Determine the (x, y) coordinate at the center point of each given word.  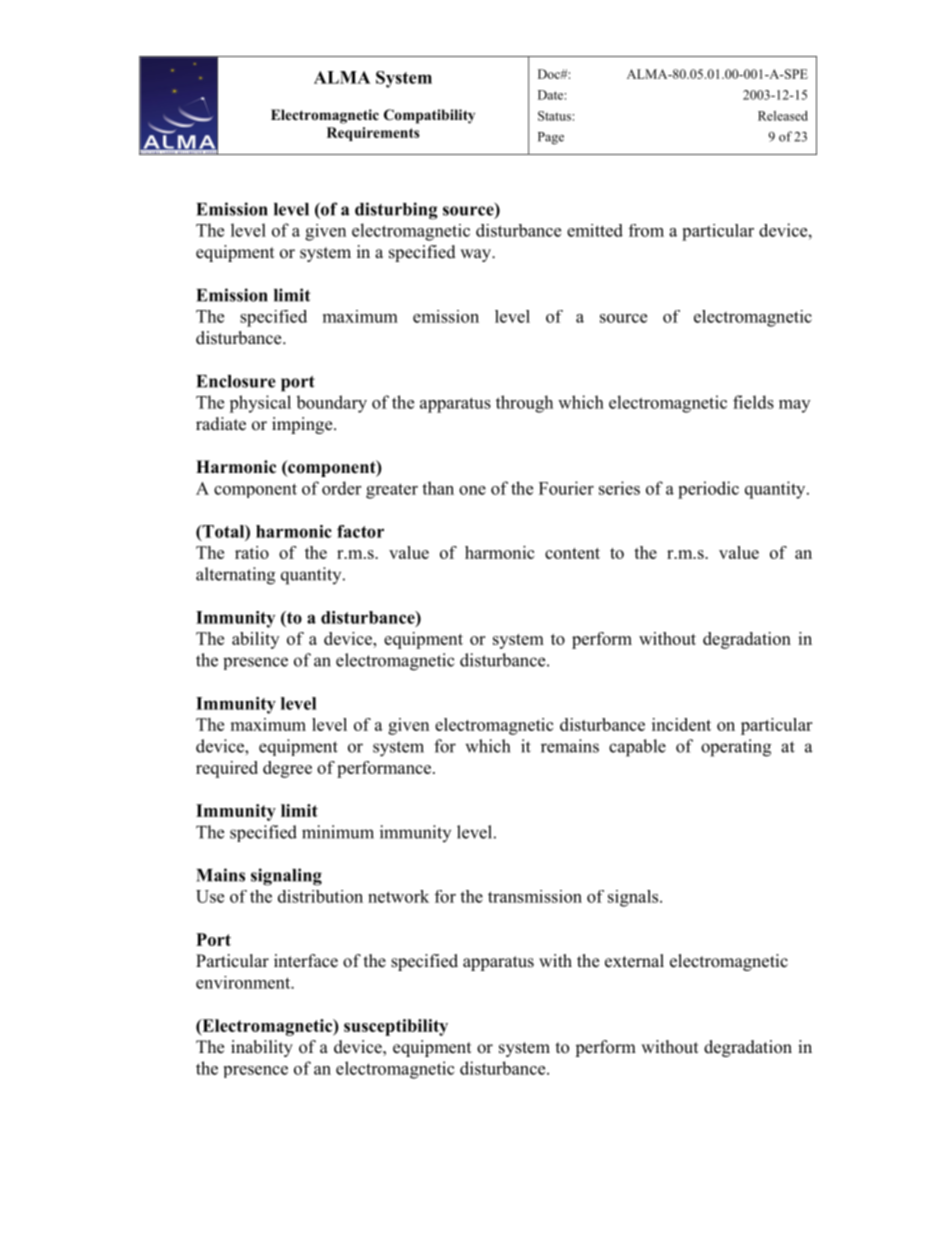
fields (753, 402)
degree (287, 769)
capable (637, 748)
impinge (303, 425)
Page (551, 138)
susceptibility (396, 1027)
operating (736, 748)
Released (783, 116)
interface (306, 961)
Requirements (373, 134)
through (524, 404)
